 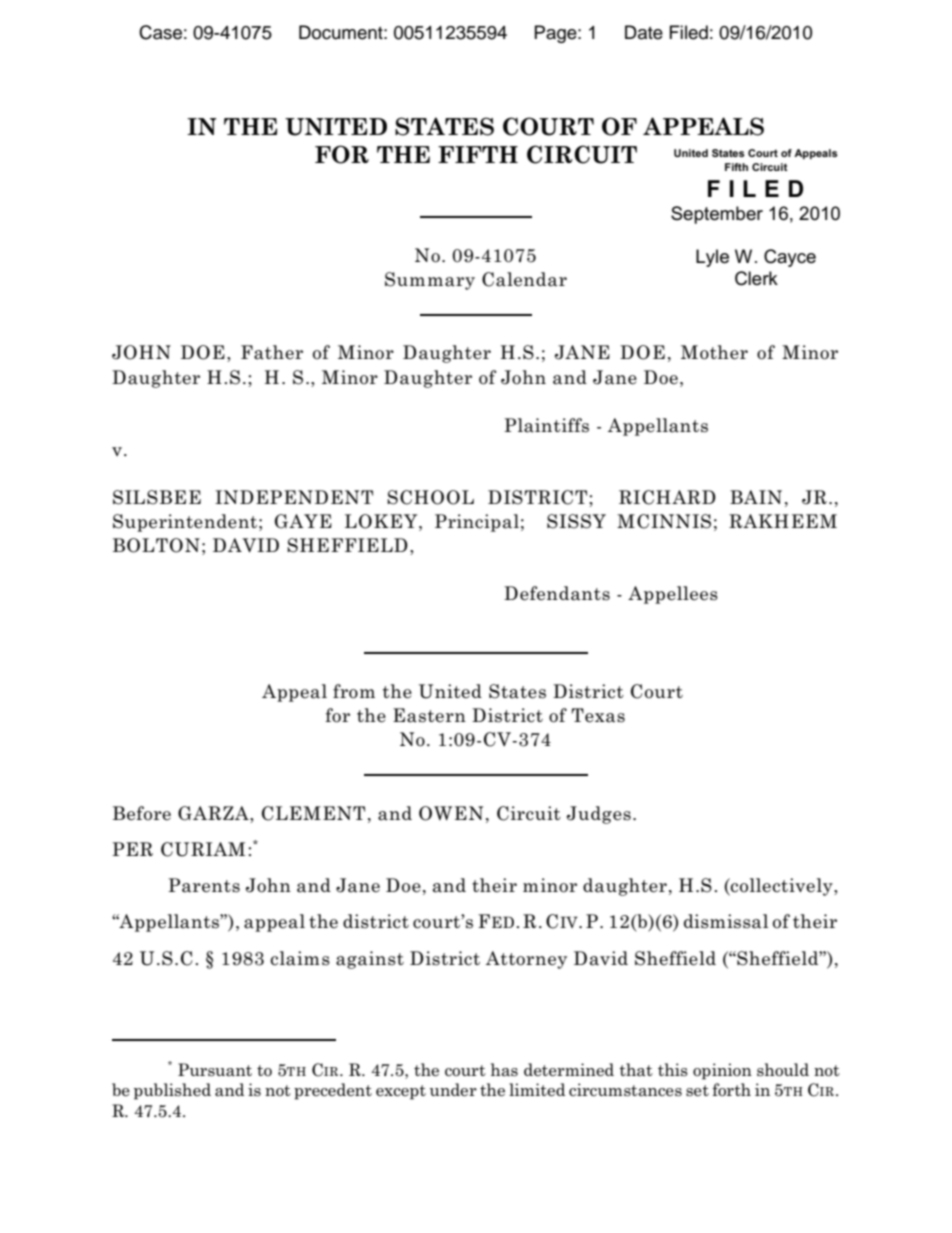 I want to click on Plaintiffs, so click(x=546, y=425).
